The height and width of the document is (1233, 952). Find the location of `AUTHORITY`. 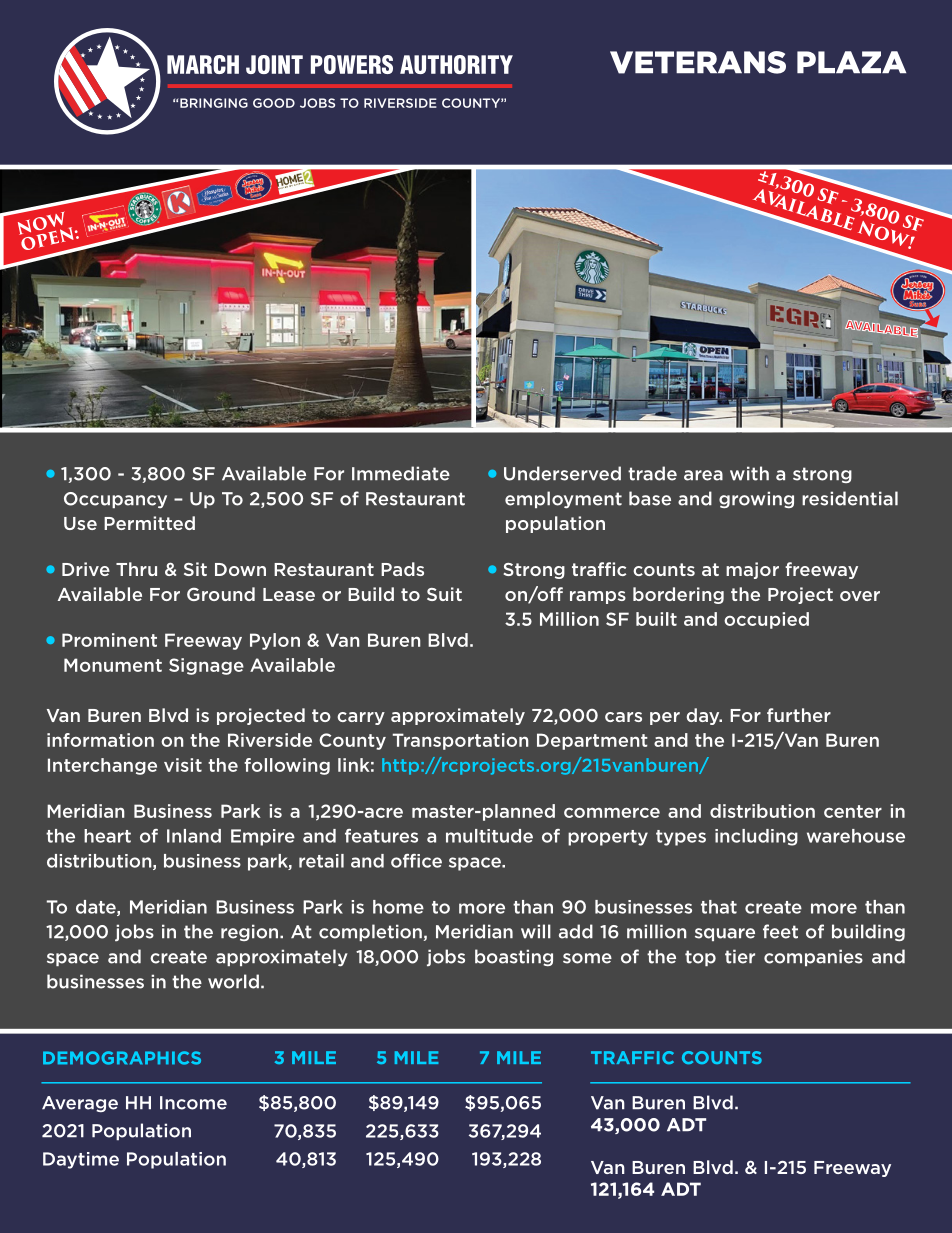

AUTHORITY is located at coordinates (456, 64).
